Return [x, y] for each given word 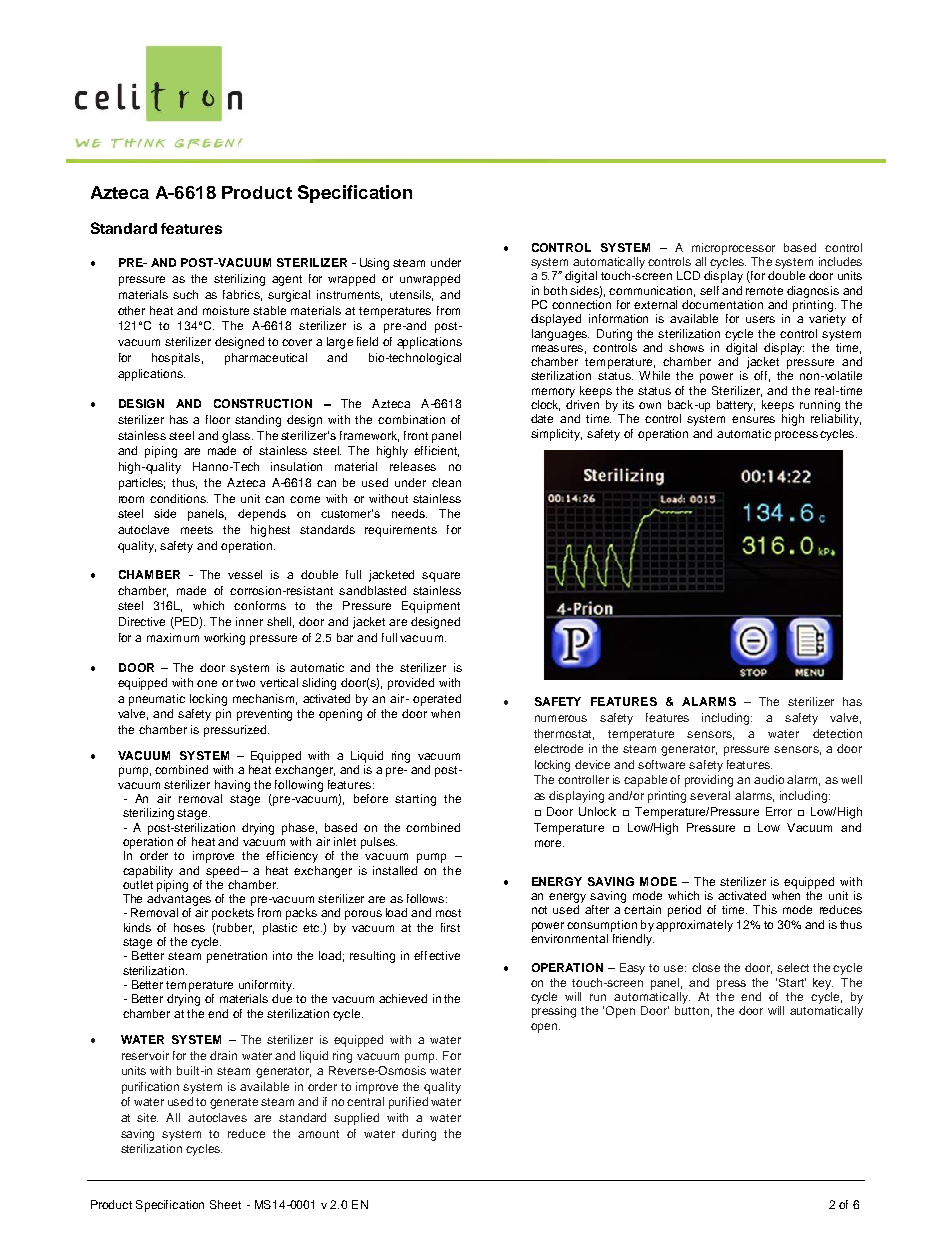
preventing [264, 715]
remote [764, 291]
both [555, 290]
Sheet [225, 1204]
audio [769, 779]
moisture [226, 310]
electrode [558, 748]
